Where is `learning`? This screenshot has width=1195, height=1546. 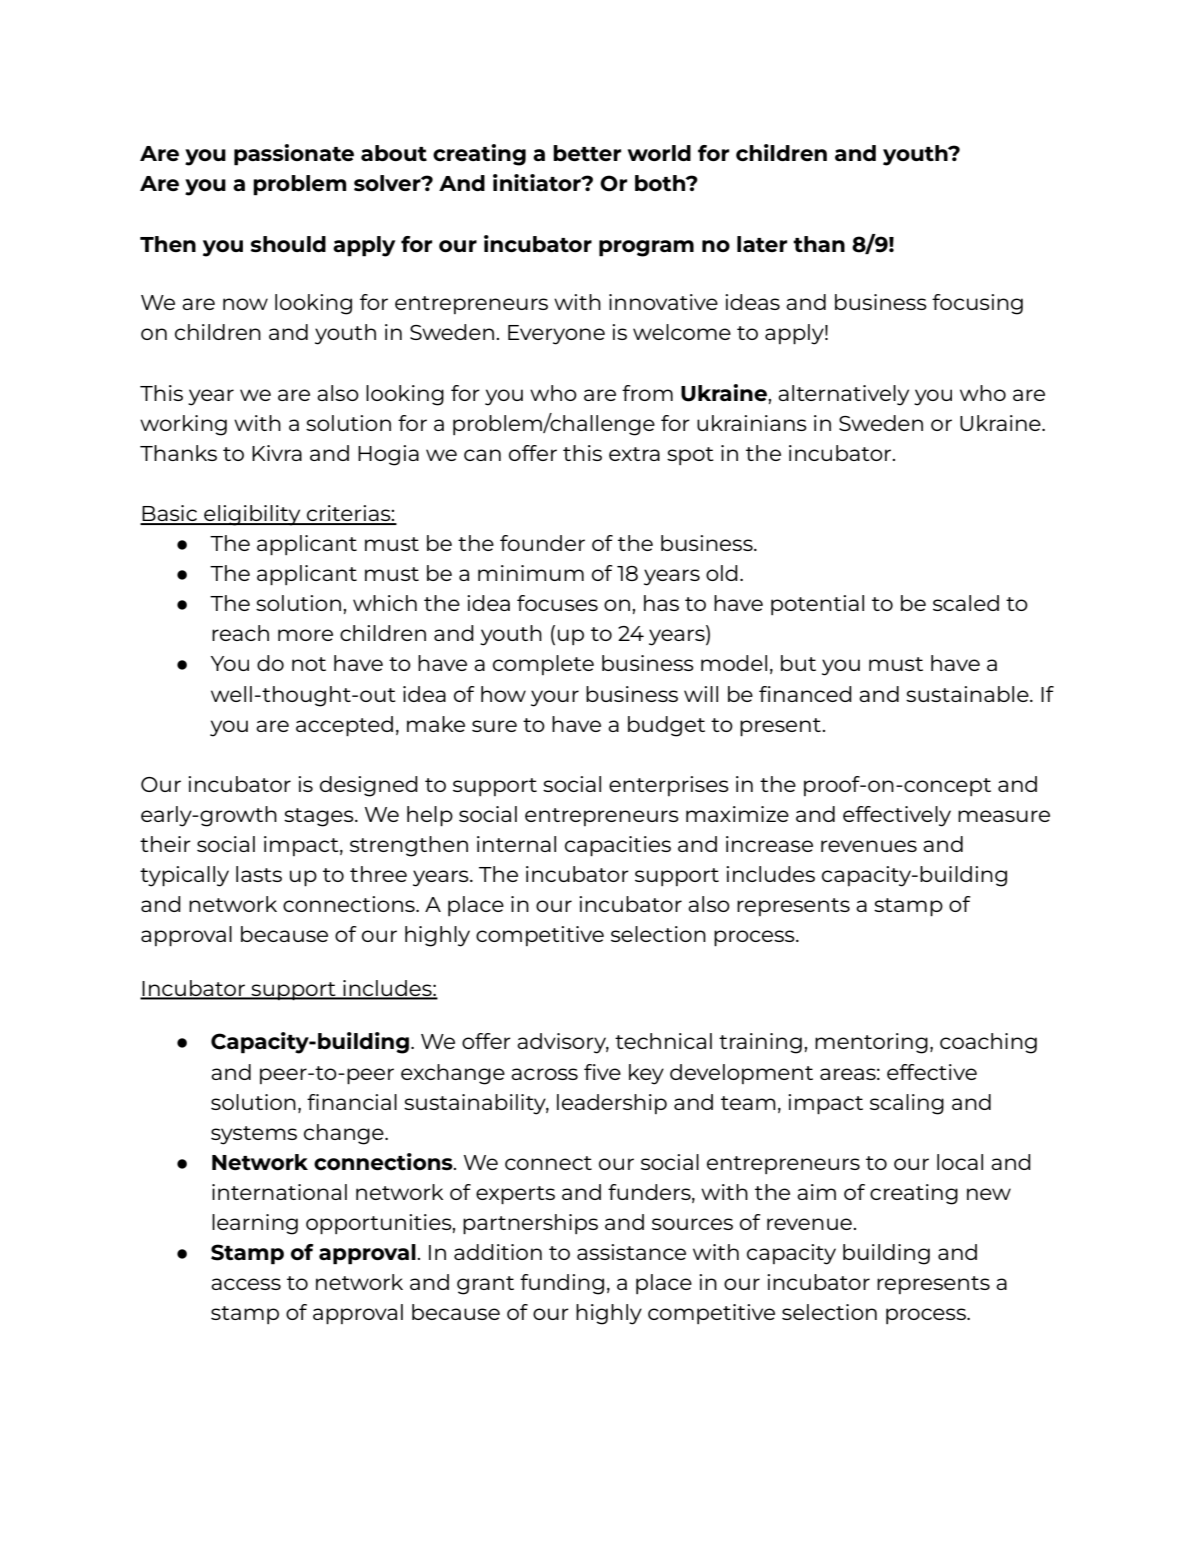
learning is located at coordinates (255, 1224).
